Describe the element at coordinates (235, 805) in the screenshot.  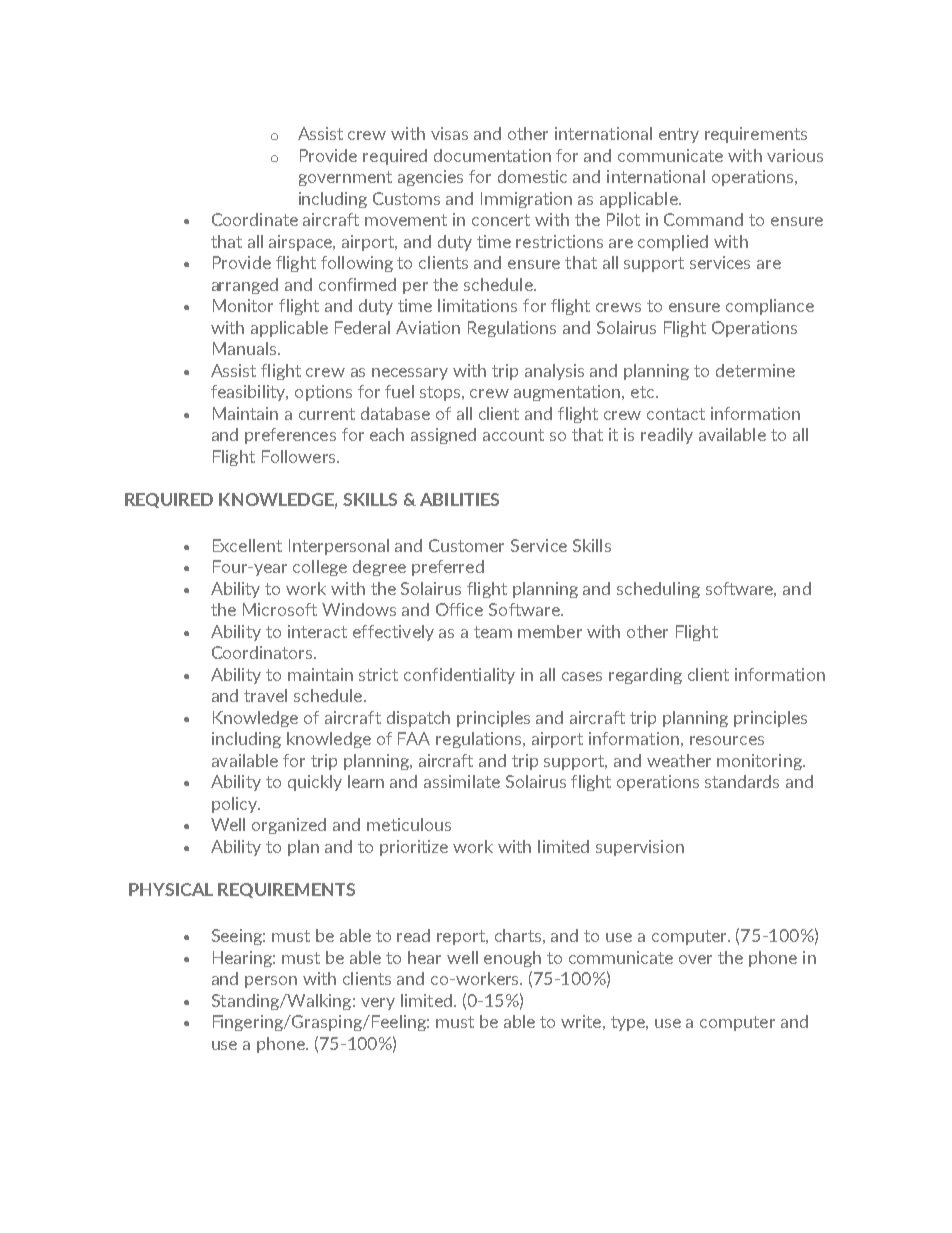
I see `policy` at that location.
